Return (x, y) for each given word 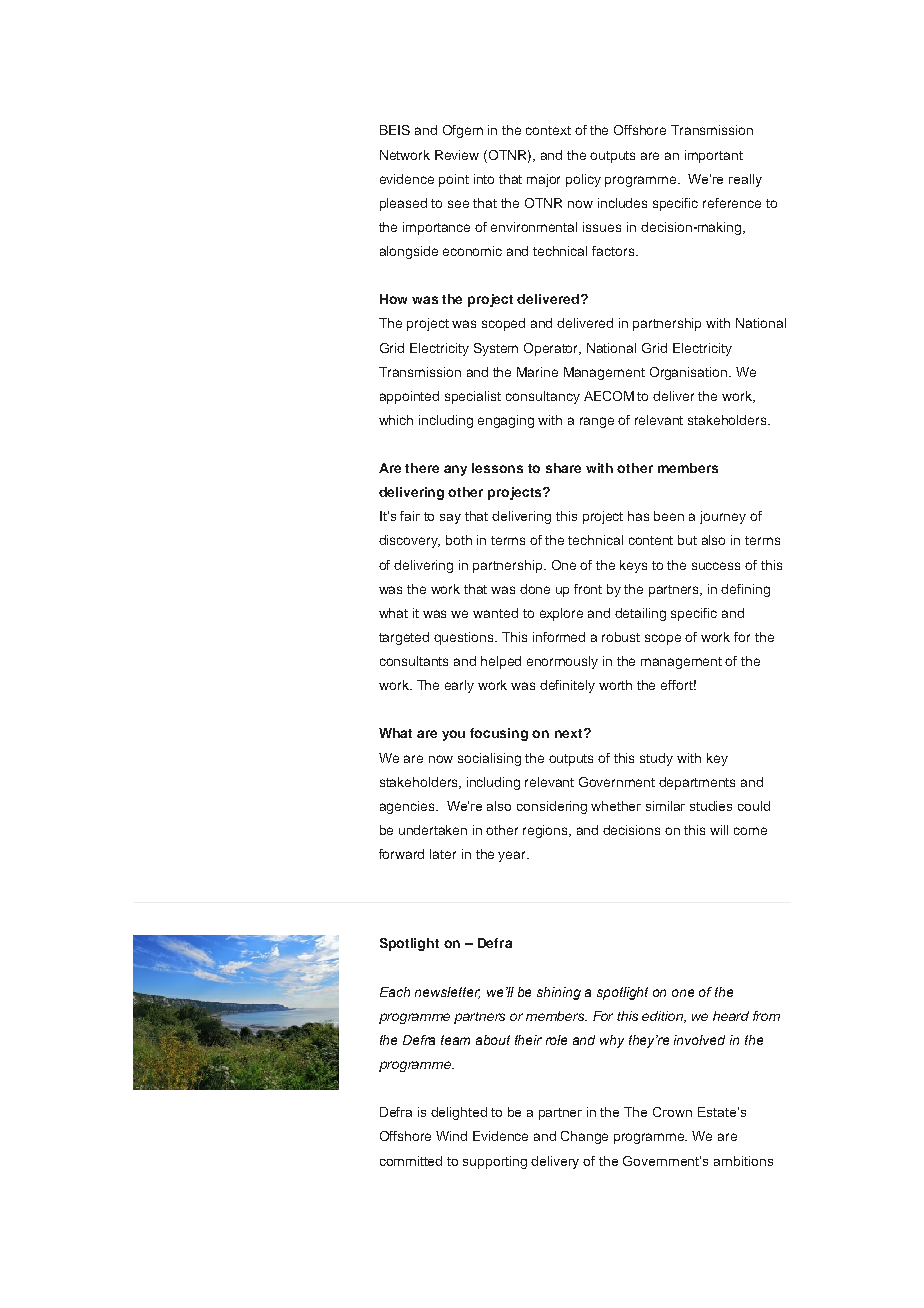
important (714, 156)
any (455, 470)
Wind (451, 1136)
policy (583, 180)
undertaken (433, 830)
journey (723, 517)
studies (711, 806)
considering (552, 807)
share (563, 468)
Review (457, 155)
